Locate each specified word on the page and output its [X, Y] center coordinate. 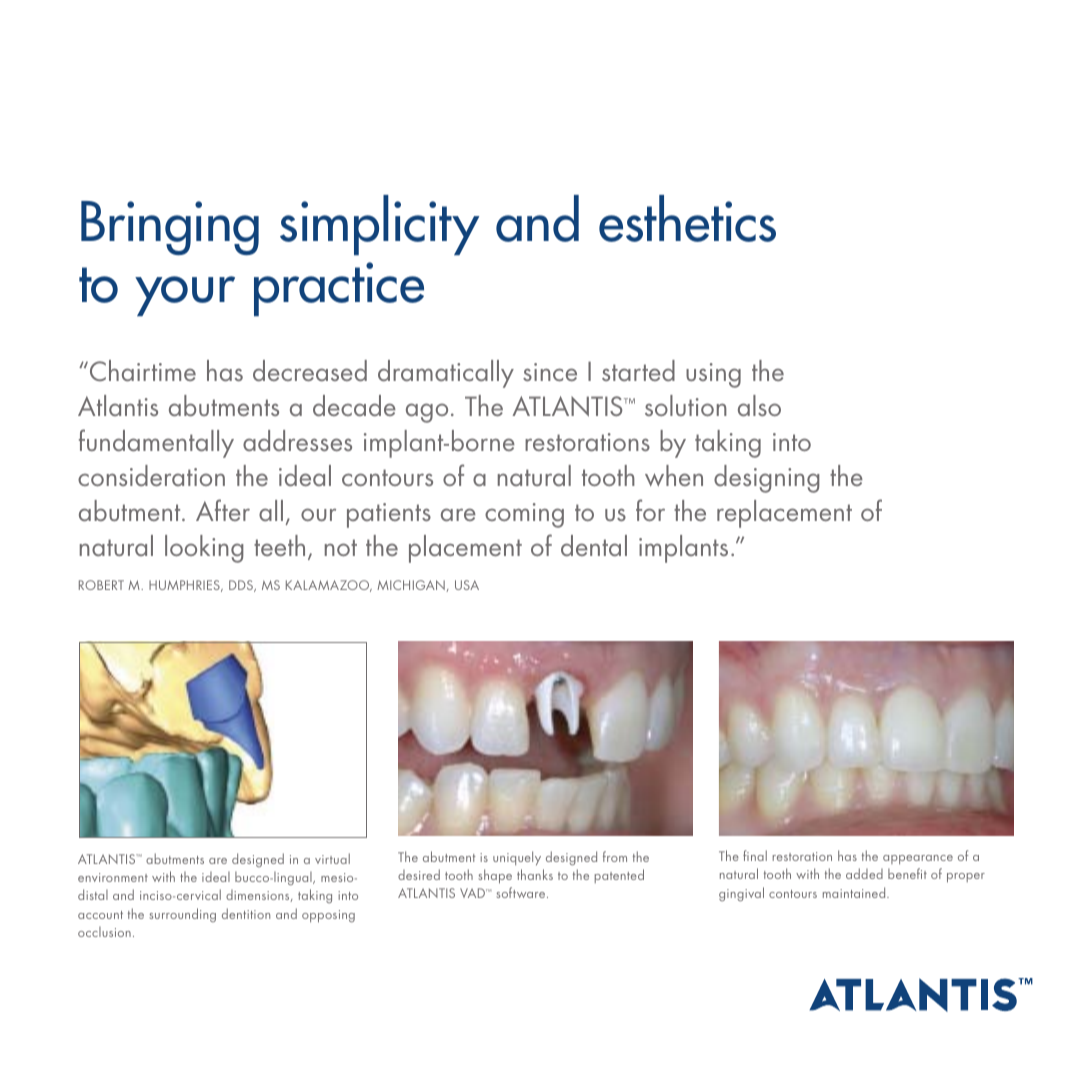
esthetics [687, 218]
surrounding [182, 915]
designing [767, 479]
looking [204, 549]
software [522, 892]
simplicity [379, 225]
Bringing [170, 228]
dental [594, 545]
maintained [855, 892]
